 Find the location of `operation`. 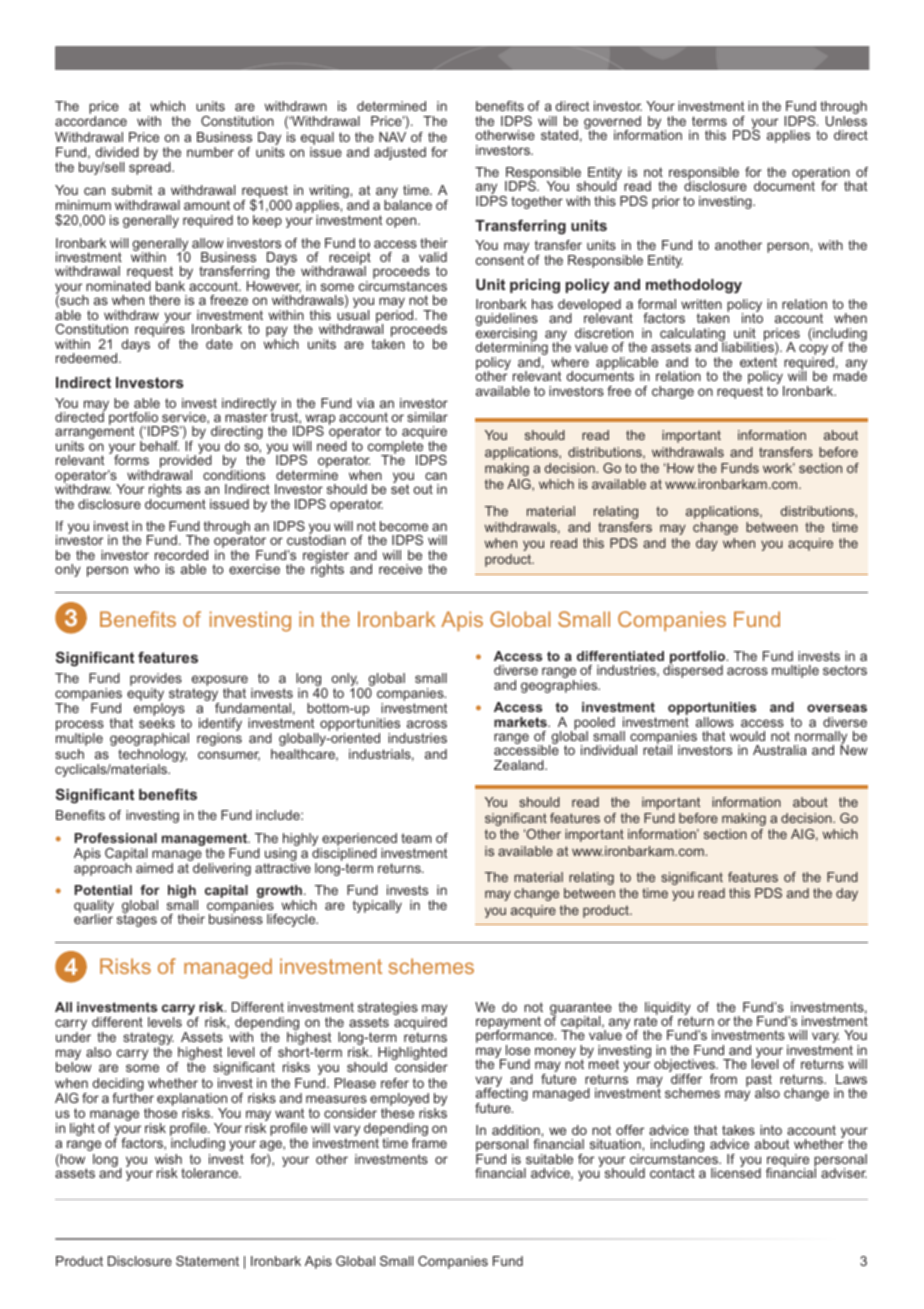

operation is located at coordinates (821, 174).
